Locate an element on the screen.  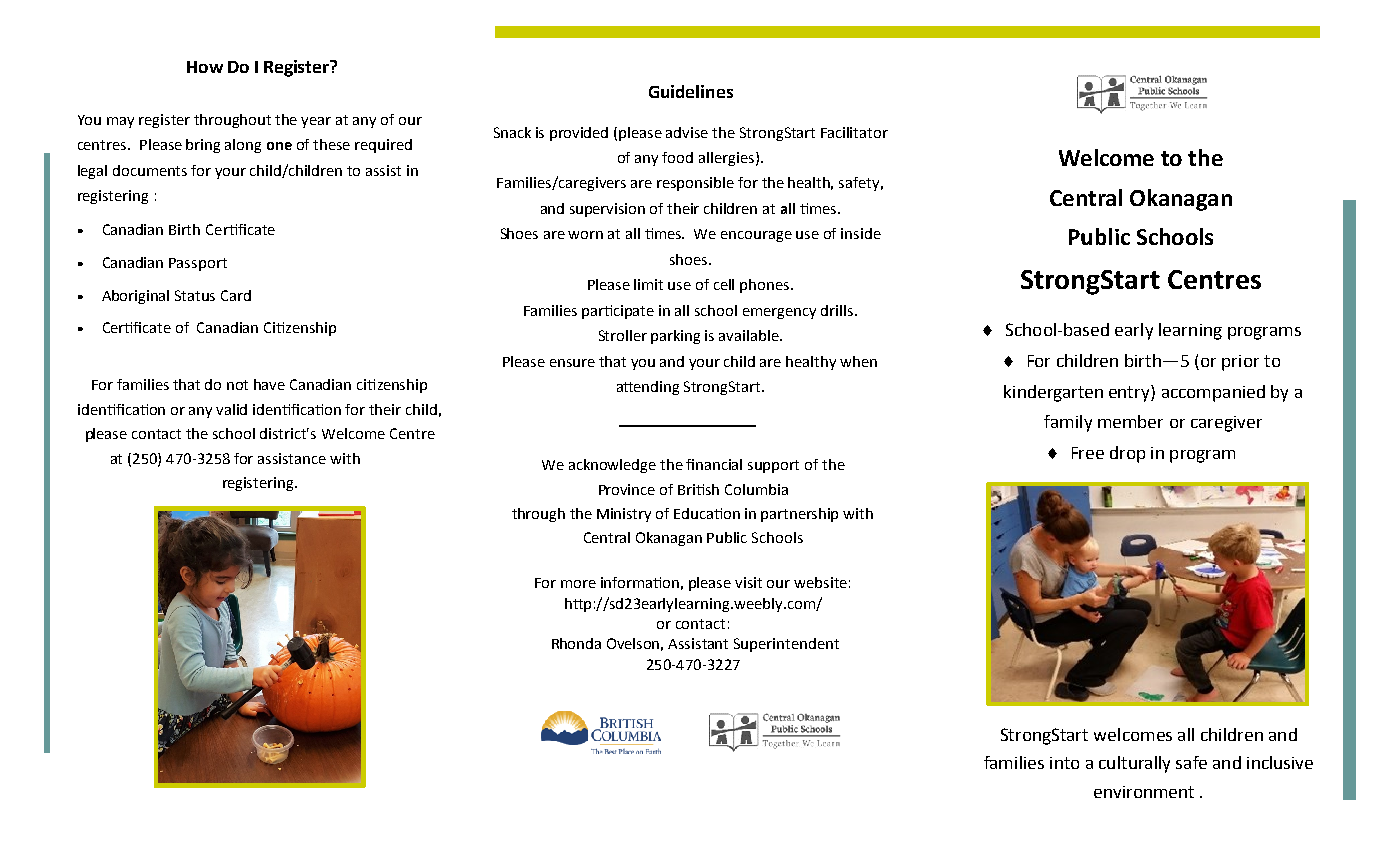
Rhonda is located at coordinates (576, 643).
